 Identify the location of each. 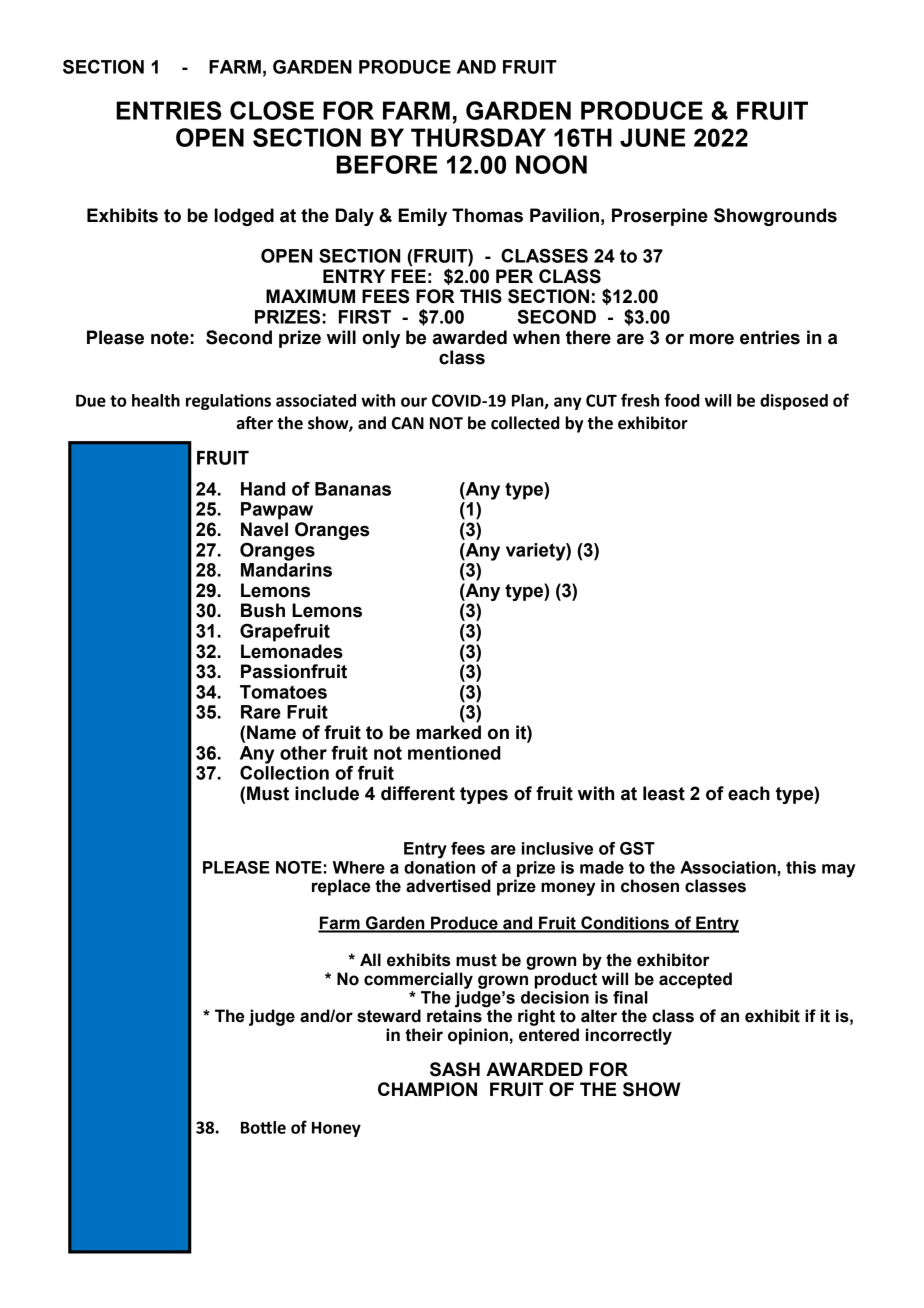
(749, 793).
